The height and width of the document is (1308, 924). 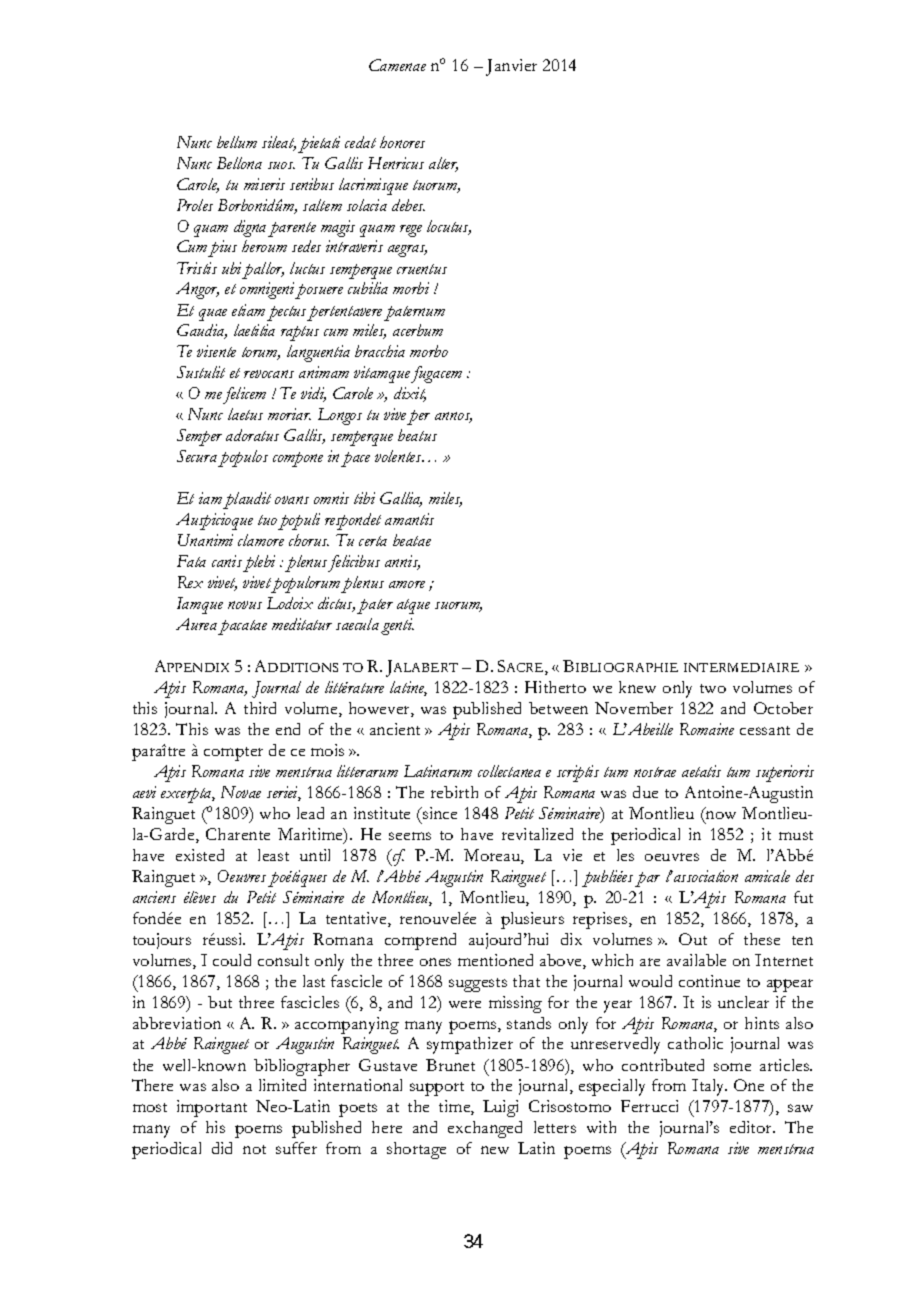 What do you see at coordinates (454, 792) in the document?
I see `rebirth` at bounding box center [454, 792].
